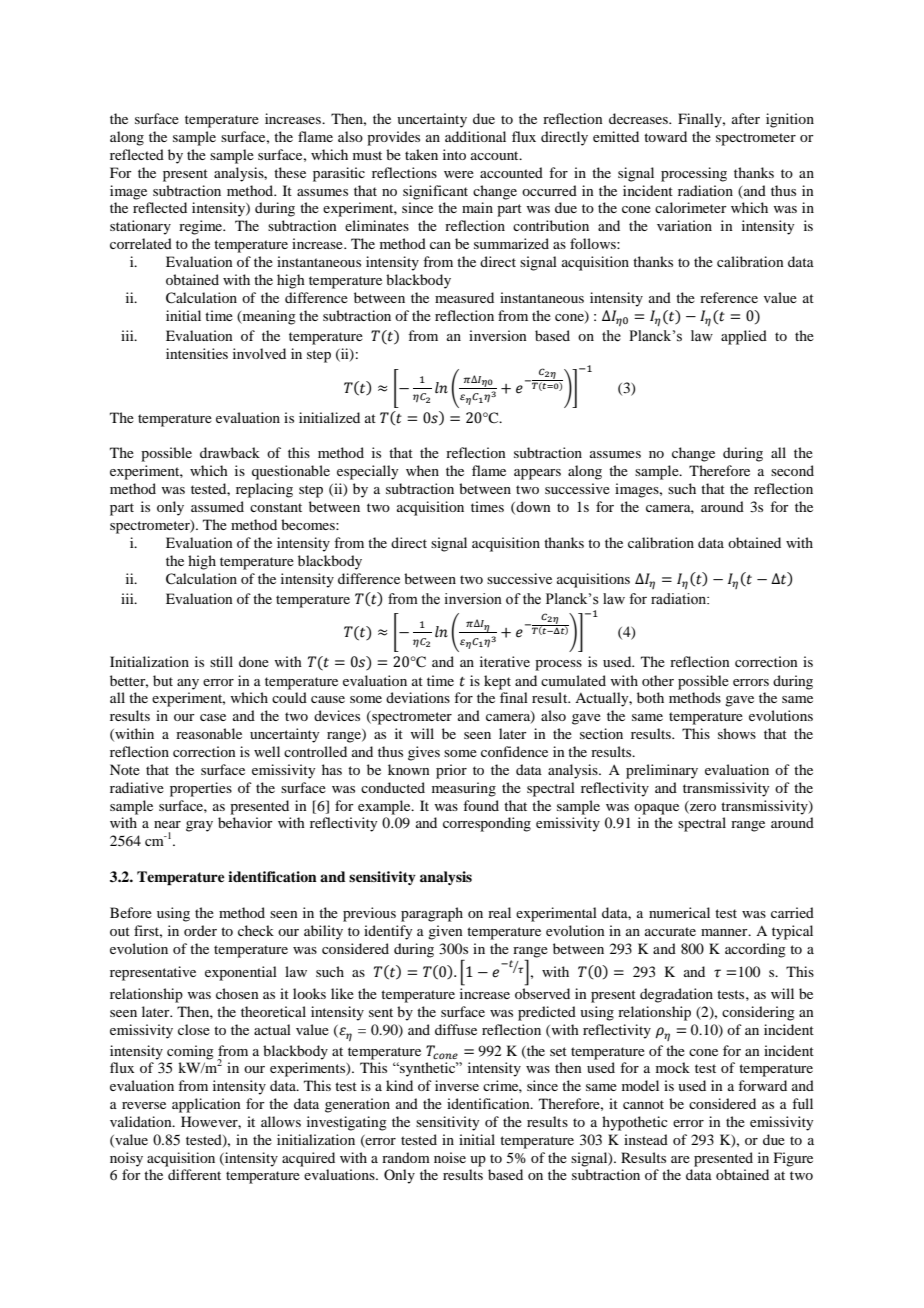 The width and height of the screenshot is (924, 1308). I want to click on still, so click(221, 661).
